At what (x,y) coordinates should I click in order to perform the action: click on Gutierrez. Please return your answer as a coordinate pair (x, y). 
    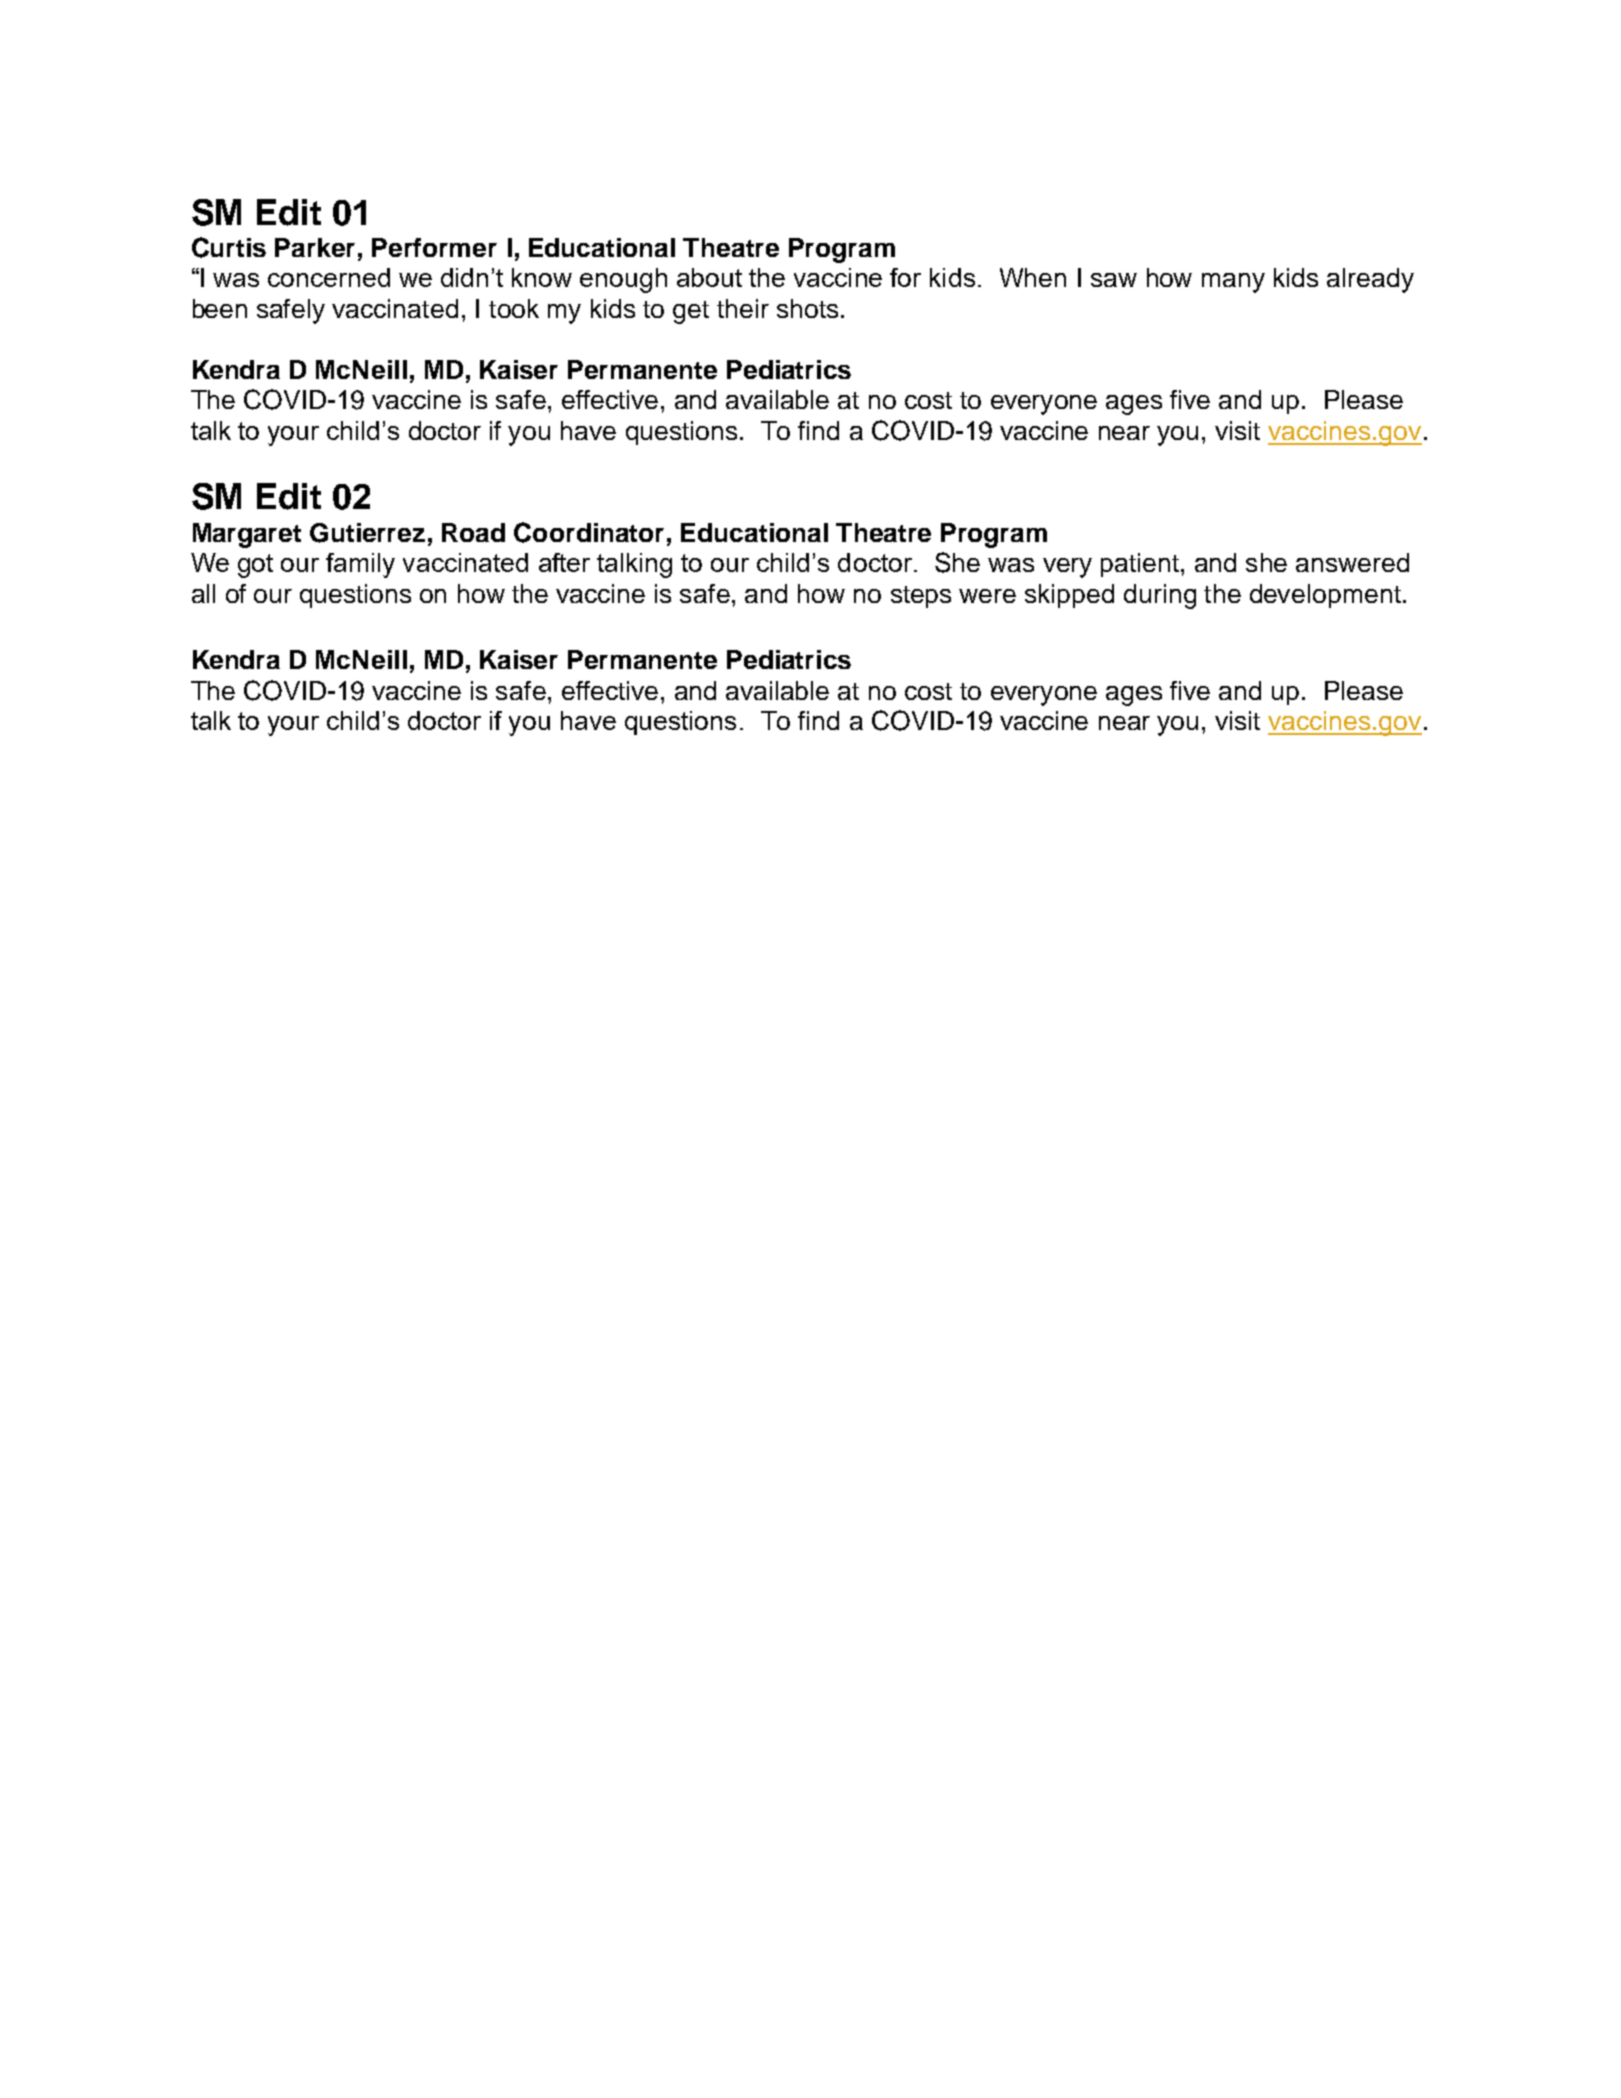
    Looking at the image, I should click on (367, 533).
